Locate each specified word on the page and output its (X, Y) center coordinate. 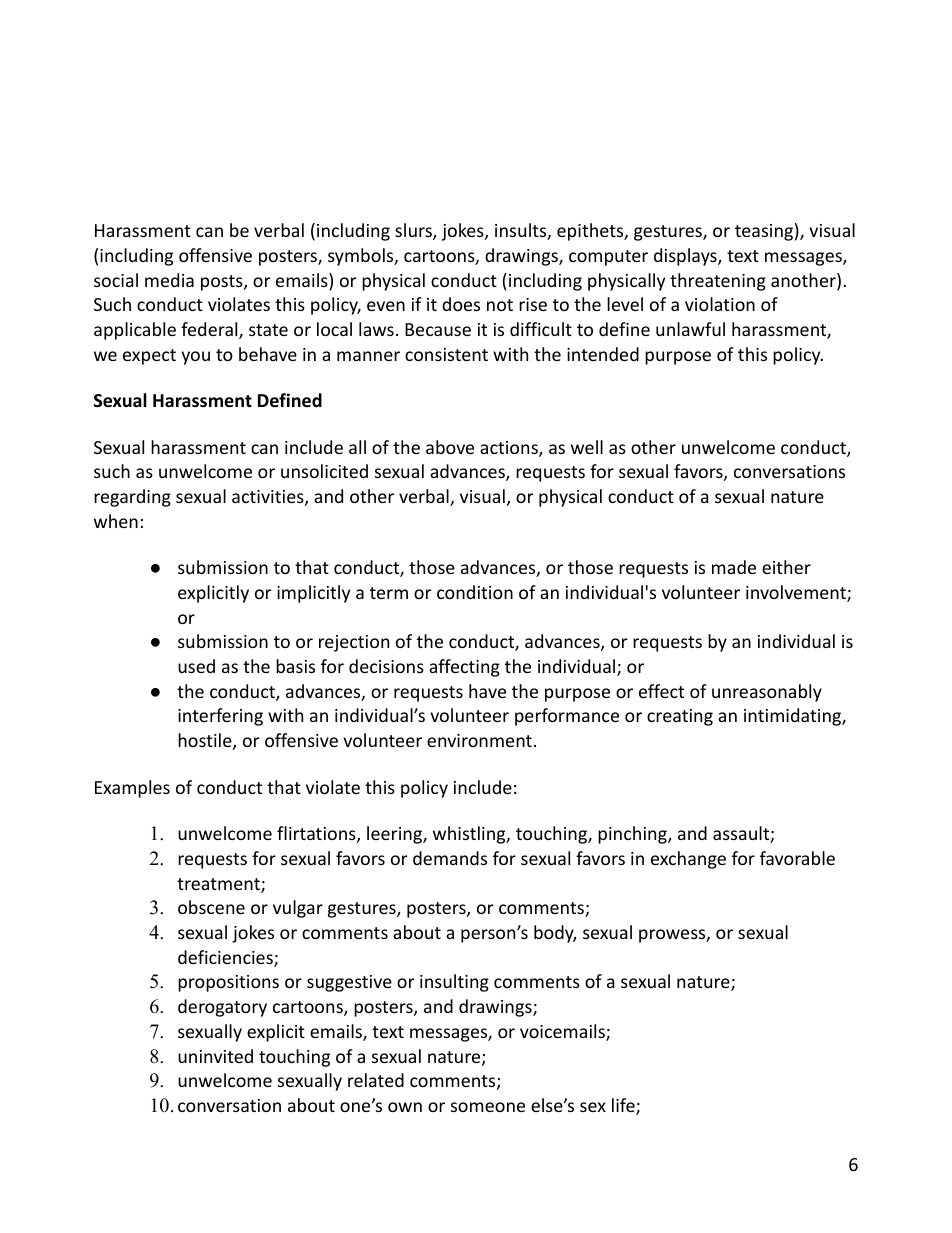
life (624, 1106)
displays (686, 257)
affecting (464, 668)
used (196, 666)
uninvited (215, 1056)
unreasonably (767, 693)
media (169, 280)
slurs (414, 231)
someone (488, 1107)
